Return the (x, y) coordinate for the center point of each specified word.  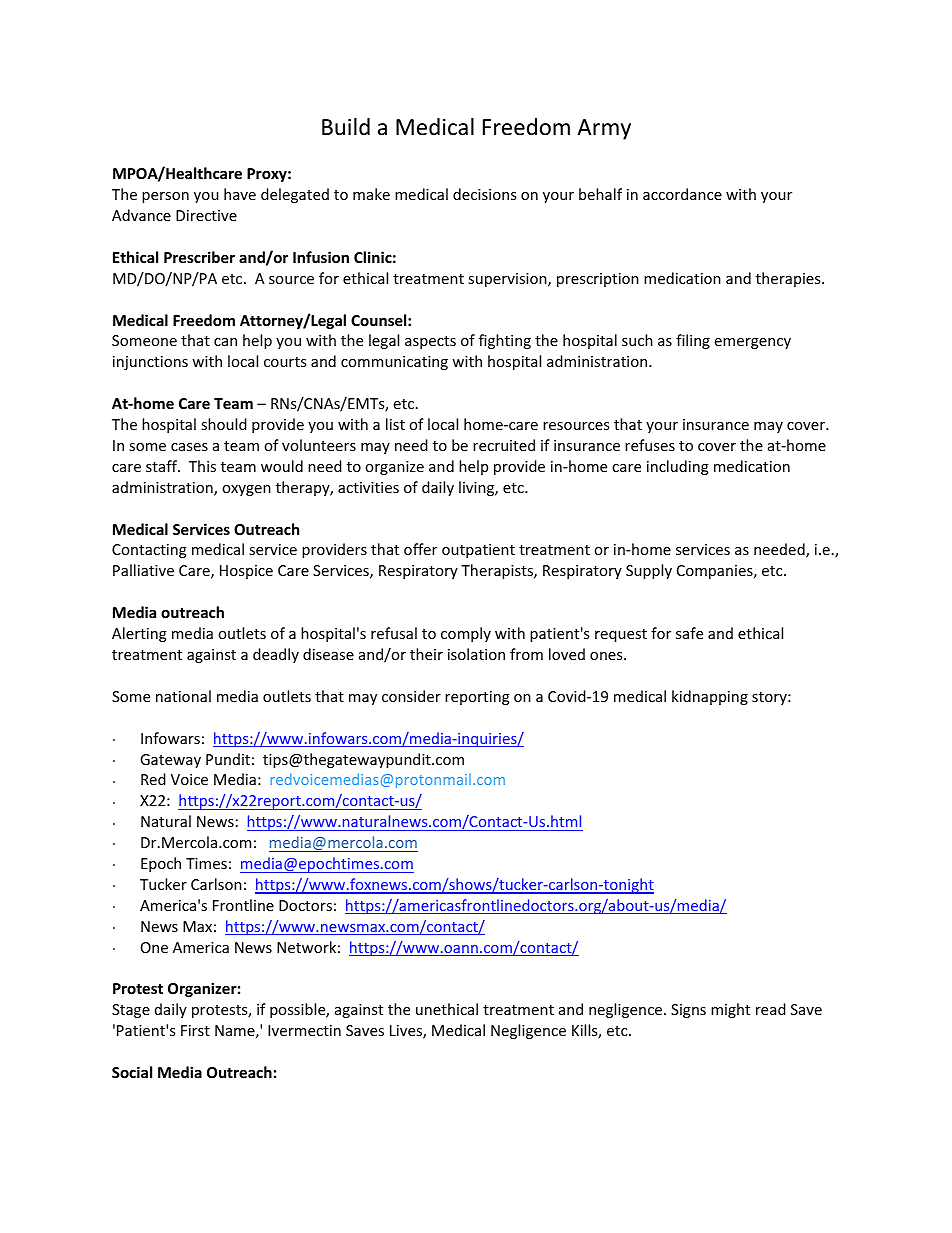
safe (689, 633)
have (240, 194)
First (195, 1030)
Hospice (246, 572)
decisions (484, 194)
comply (466, 634)
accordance (682, 194)
